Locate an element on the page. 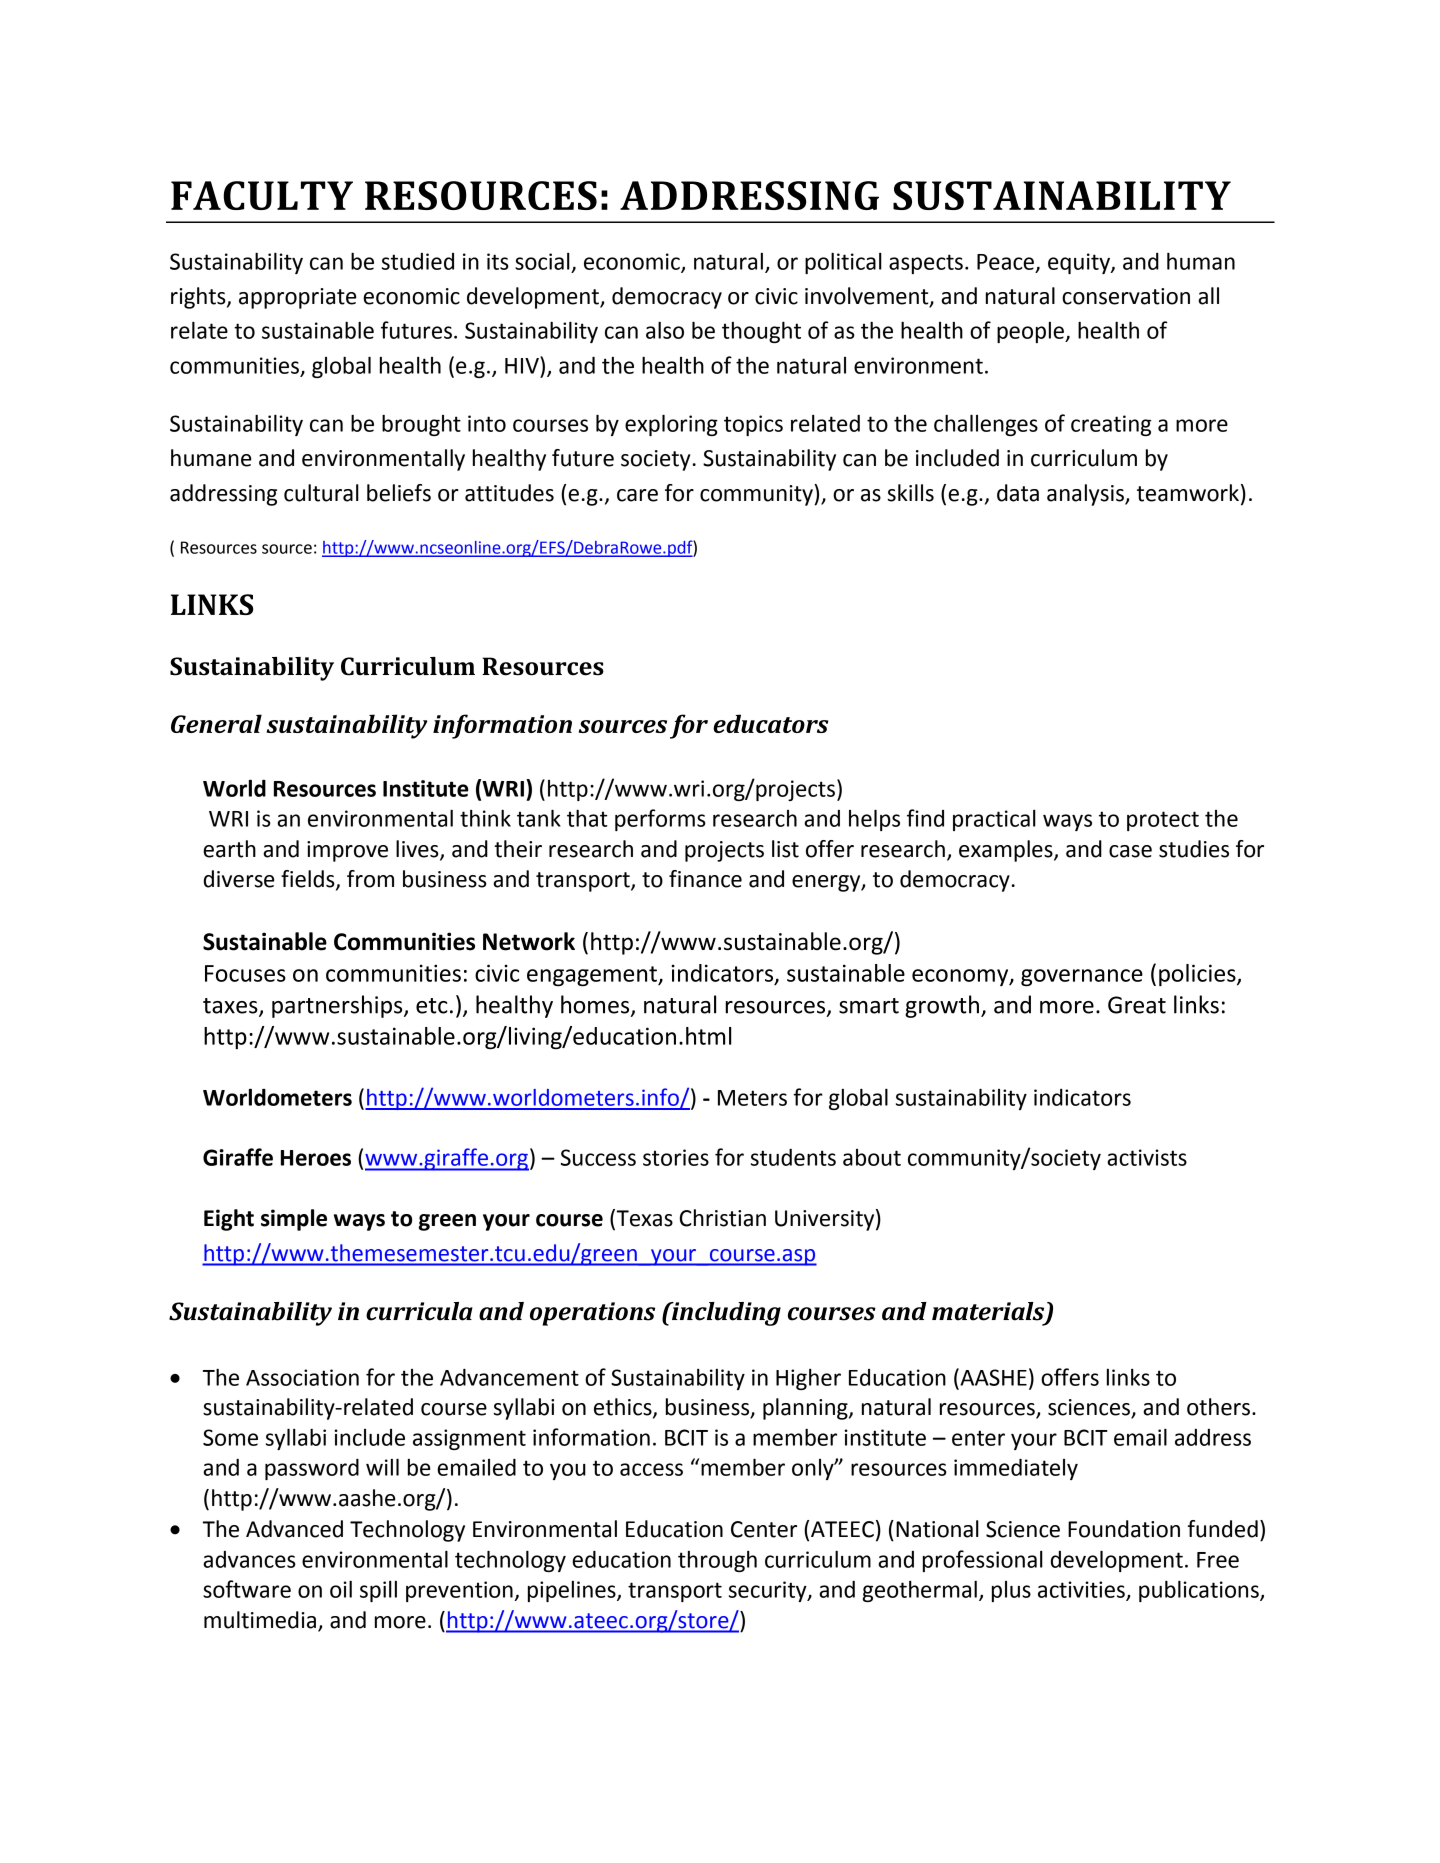 The width and height of the page is (1440, 1863). activists is located at coordinates (1147, 1157).
